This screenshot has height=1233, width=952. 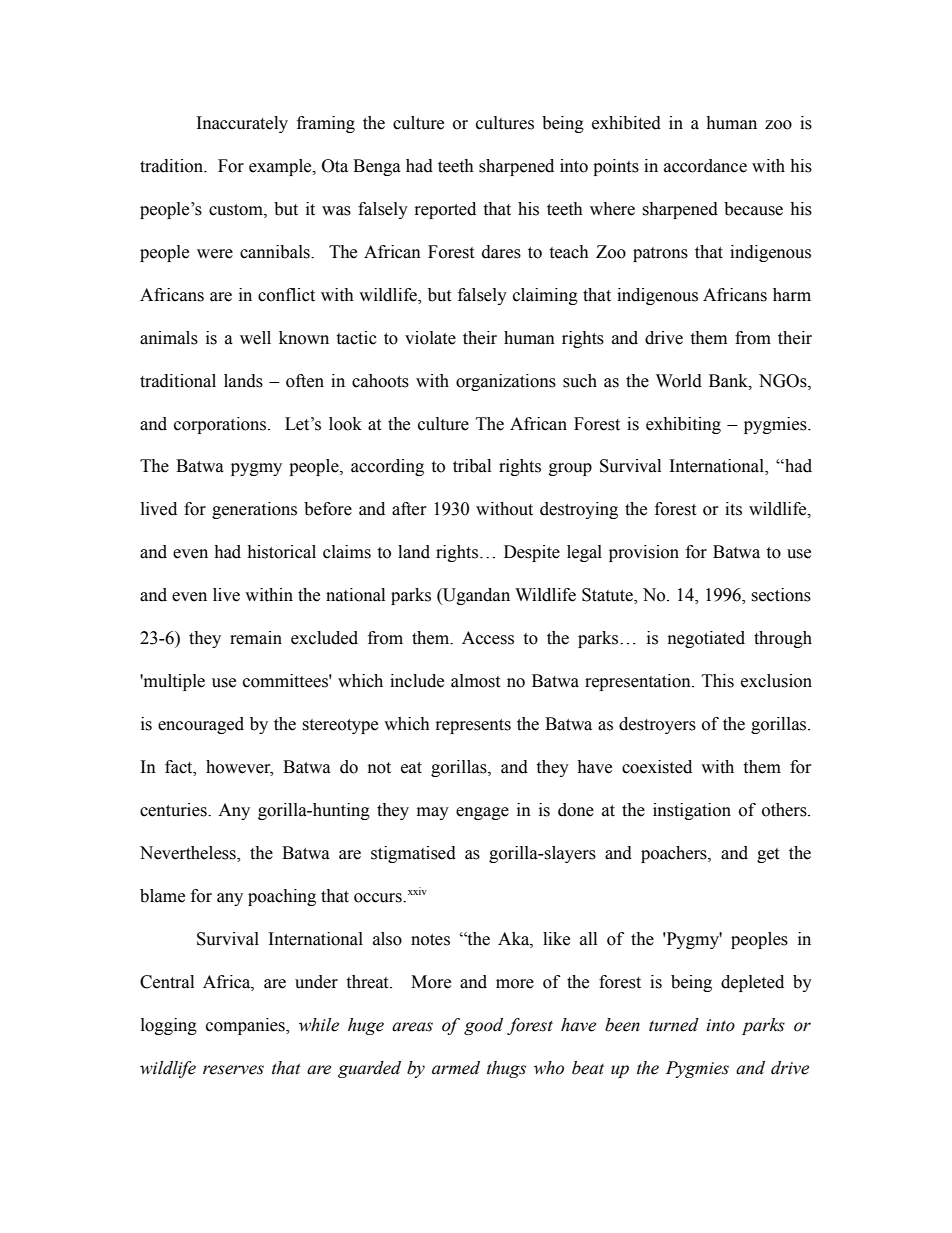 What do you see at coordinates (445, 210) in the screenshot?
I see `reported` at bounding box center [445, 210].
